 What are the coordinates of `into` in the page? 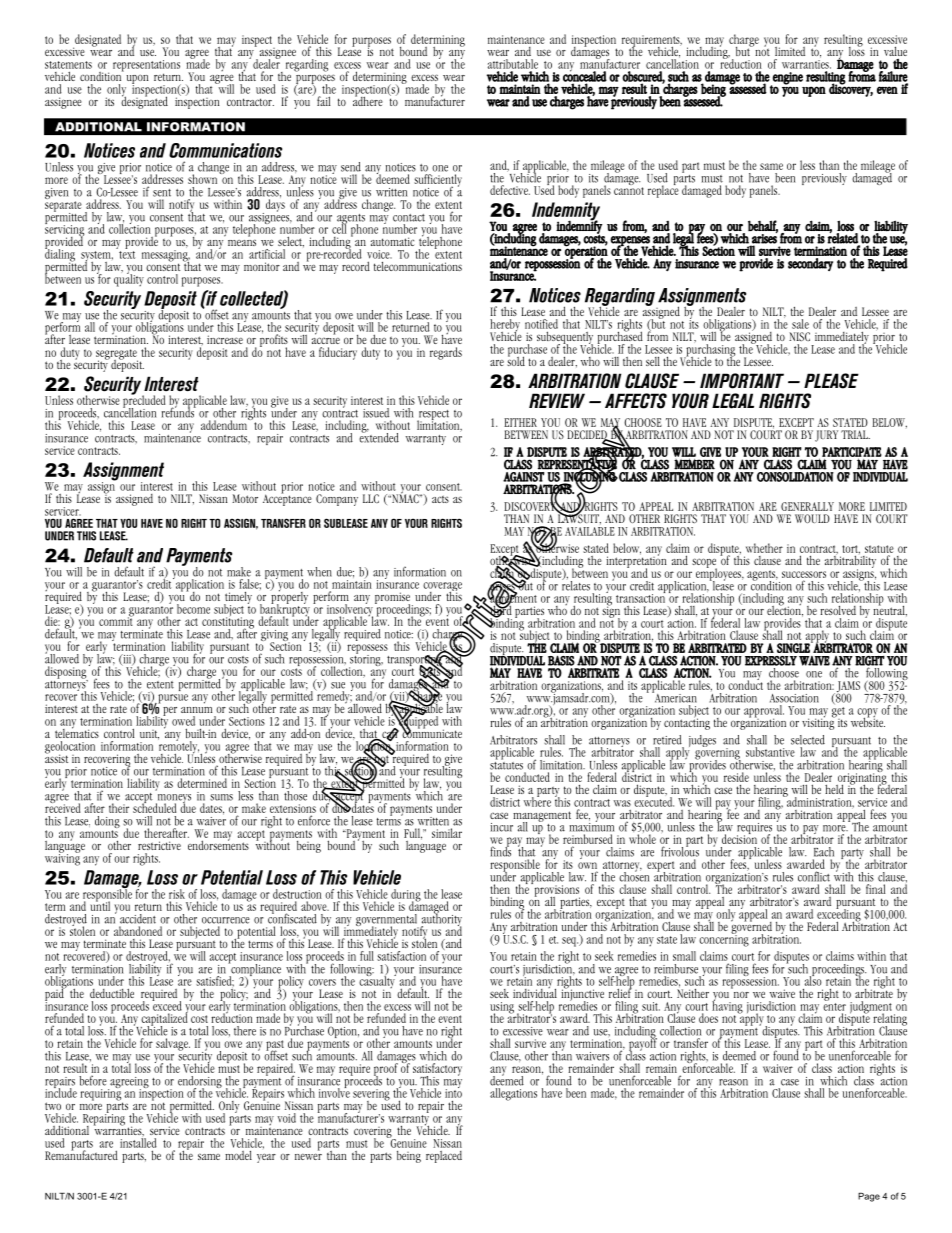 It's located at (453, 1092).
